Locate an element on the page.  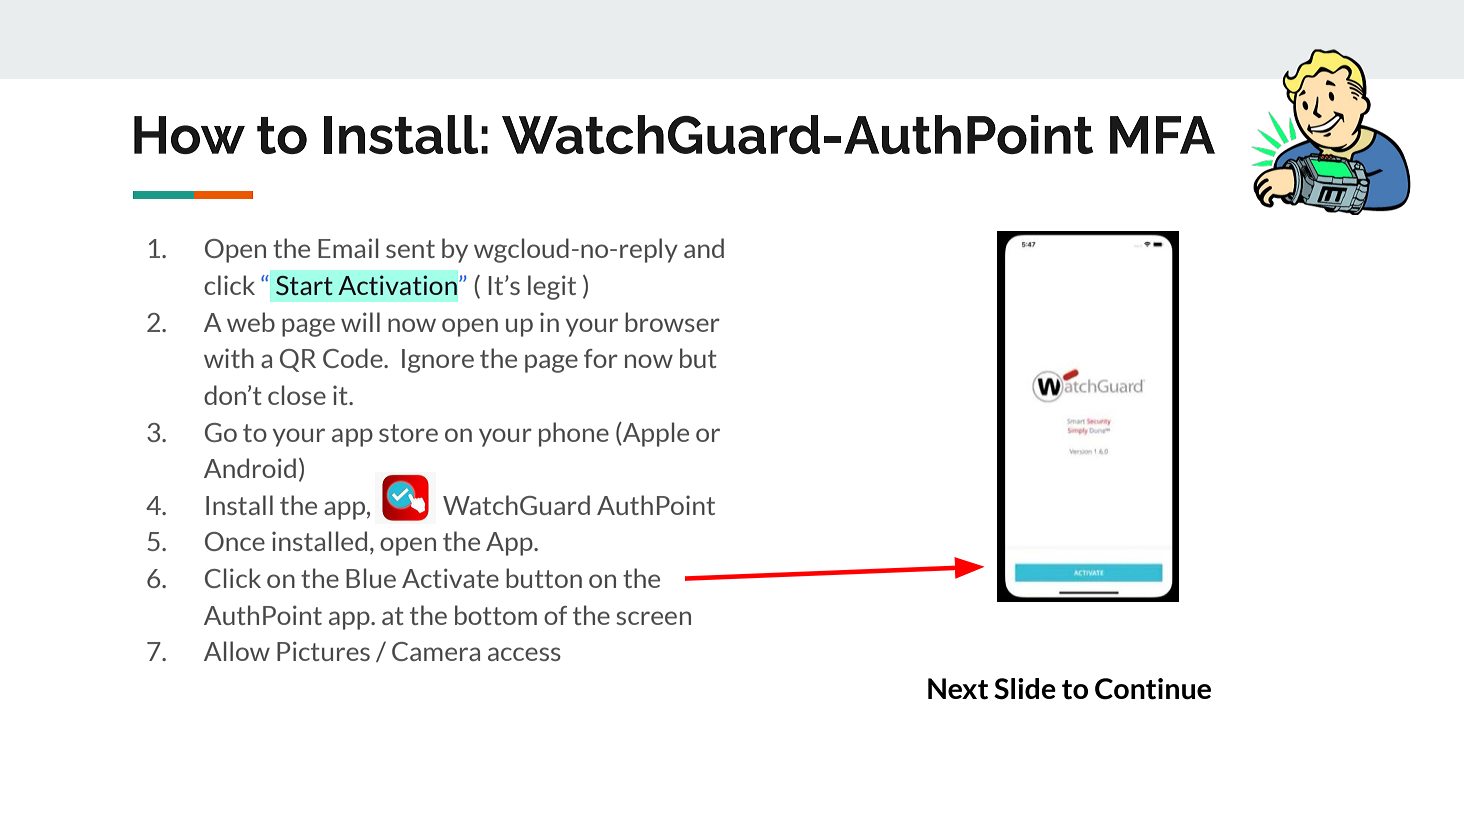
MFA is located at coordinates (1162, 135).
